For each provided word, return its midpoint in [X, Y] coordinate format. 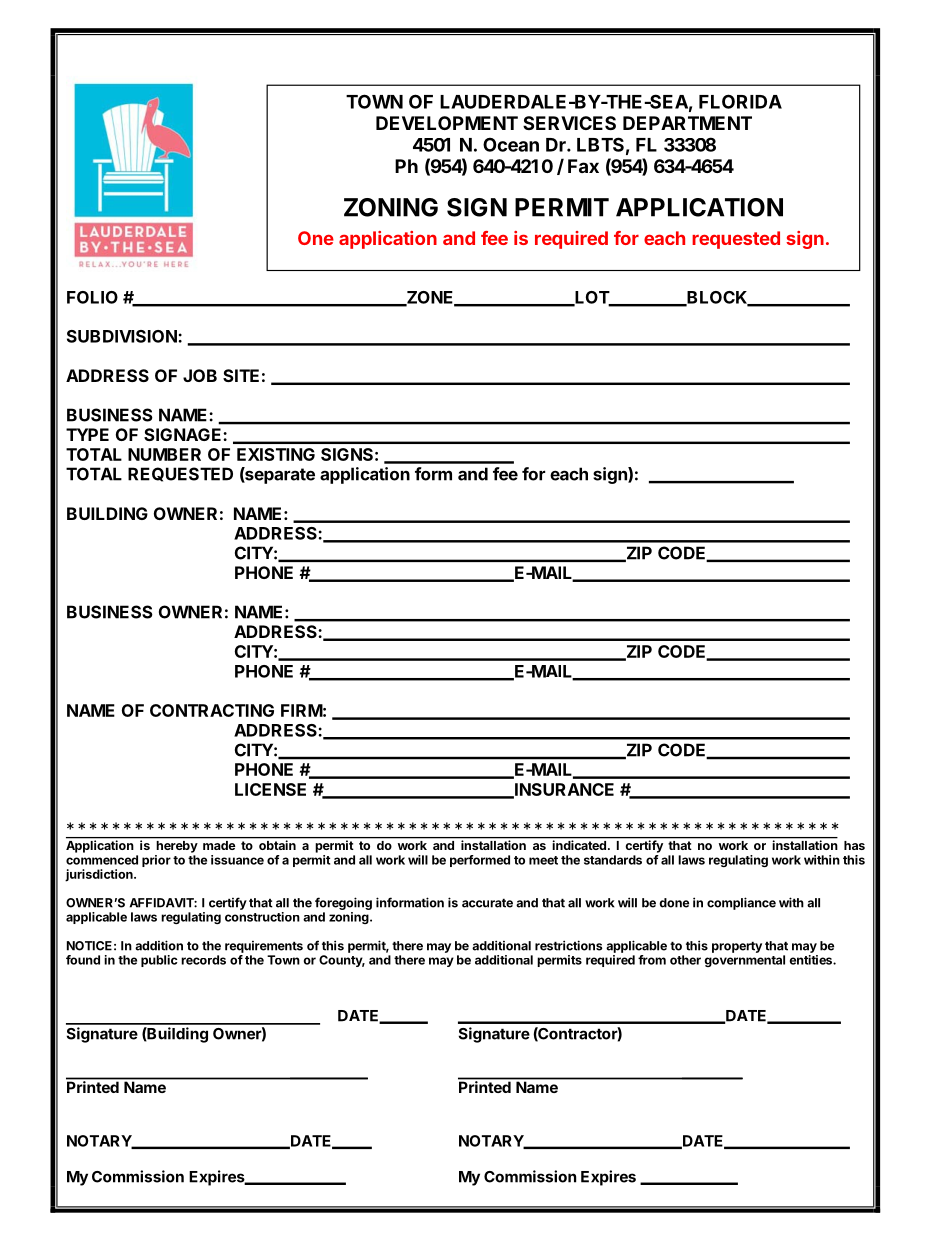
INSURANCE [563, 790]
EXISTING [276, 454]
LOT [592, 298]
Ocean [511, 144]
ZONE [430, 298]
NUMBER [164, 454]
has [854, 845]
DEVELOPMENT [447, 123]
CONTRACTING [212, 710]
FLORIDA [740, 101]
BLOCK [717, 298]
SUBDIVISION [123, 336]
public [159, 961]
